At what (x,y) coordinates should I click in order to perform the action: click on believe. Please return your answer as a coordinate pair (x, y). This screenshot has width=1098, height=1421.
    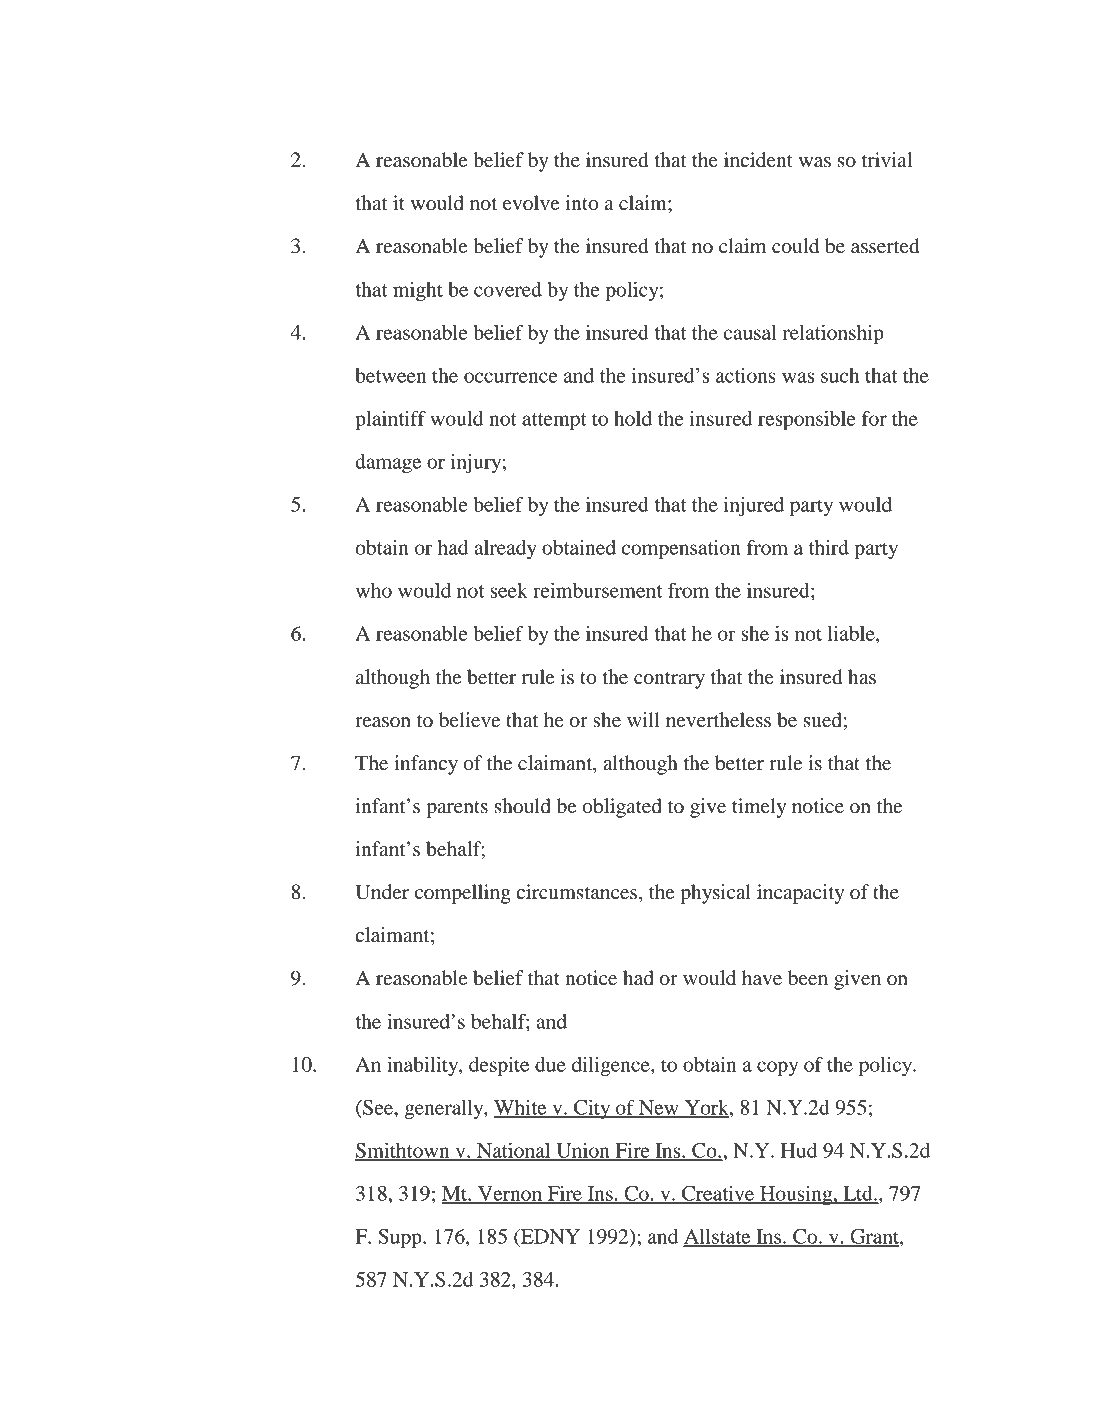
    Looking at the image, I should click on (469, 720).
